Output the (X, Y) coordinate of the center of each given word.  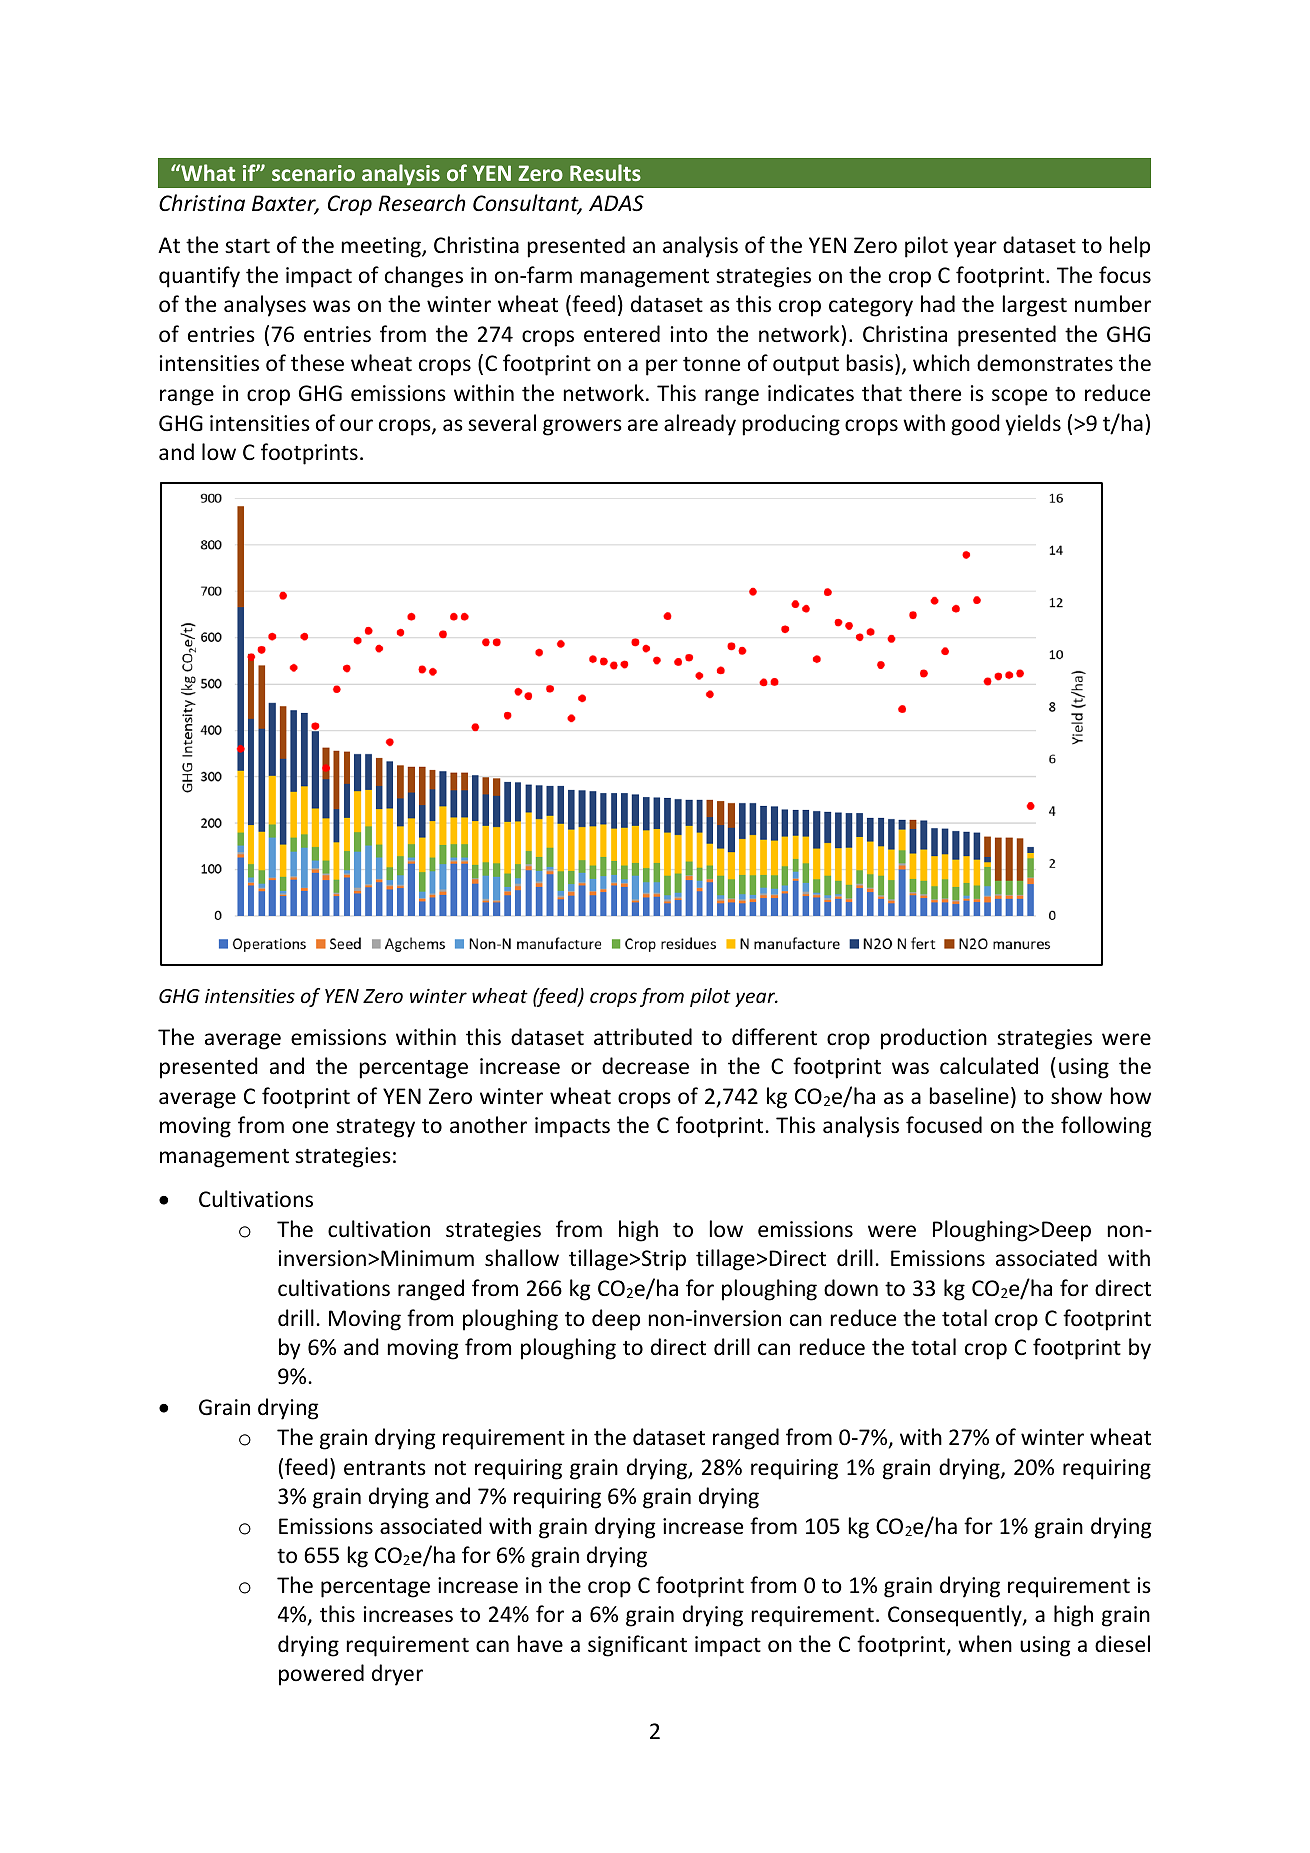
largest (1035, 306)
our (356, 425)
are (643, 425)
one (310, 1127)
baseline (969, 1096)
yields (1033, 425)
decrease (645, 1066)
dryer (397, 1675)
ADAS (616, 203)
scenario (313, 173)
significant (637, 1646)
